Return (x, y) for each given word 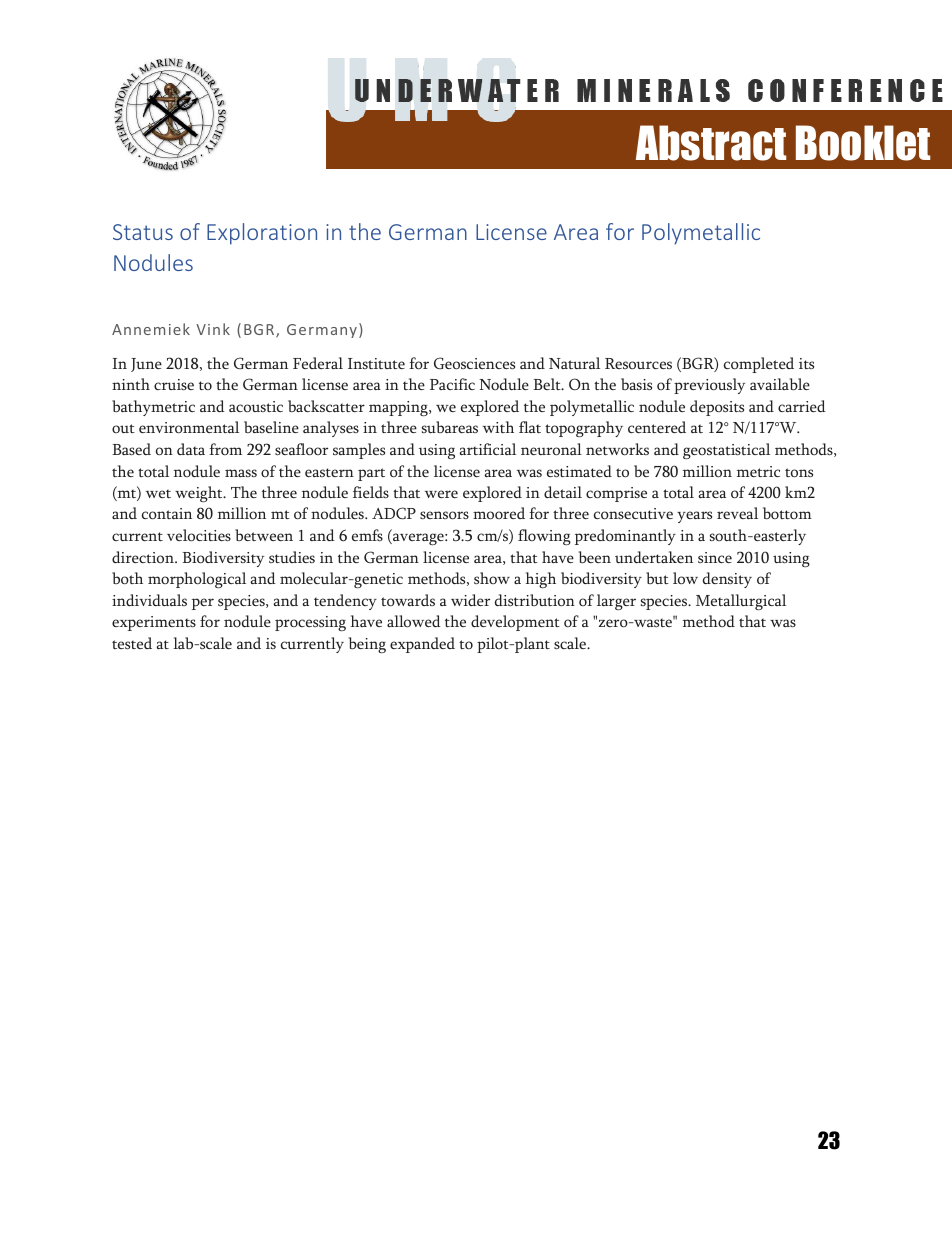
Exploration (262, 234)
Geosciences (474, 363)
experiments (154, 623)
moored (499, 513)
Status (143, 232)
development (515, 623)
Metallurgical (741, 602)
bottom (787, 513)
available (780, 384)
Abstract (711, 143)
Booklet (863, 143)
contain (167, 514)
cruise (174, 384)
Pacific (452, 384)
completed (759, 365)
